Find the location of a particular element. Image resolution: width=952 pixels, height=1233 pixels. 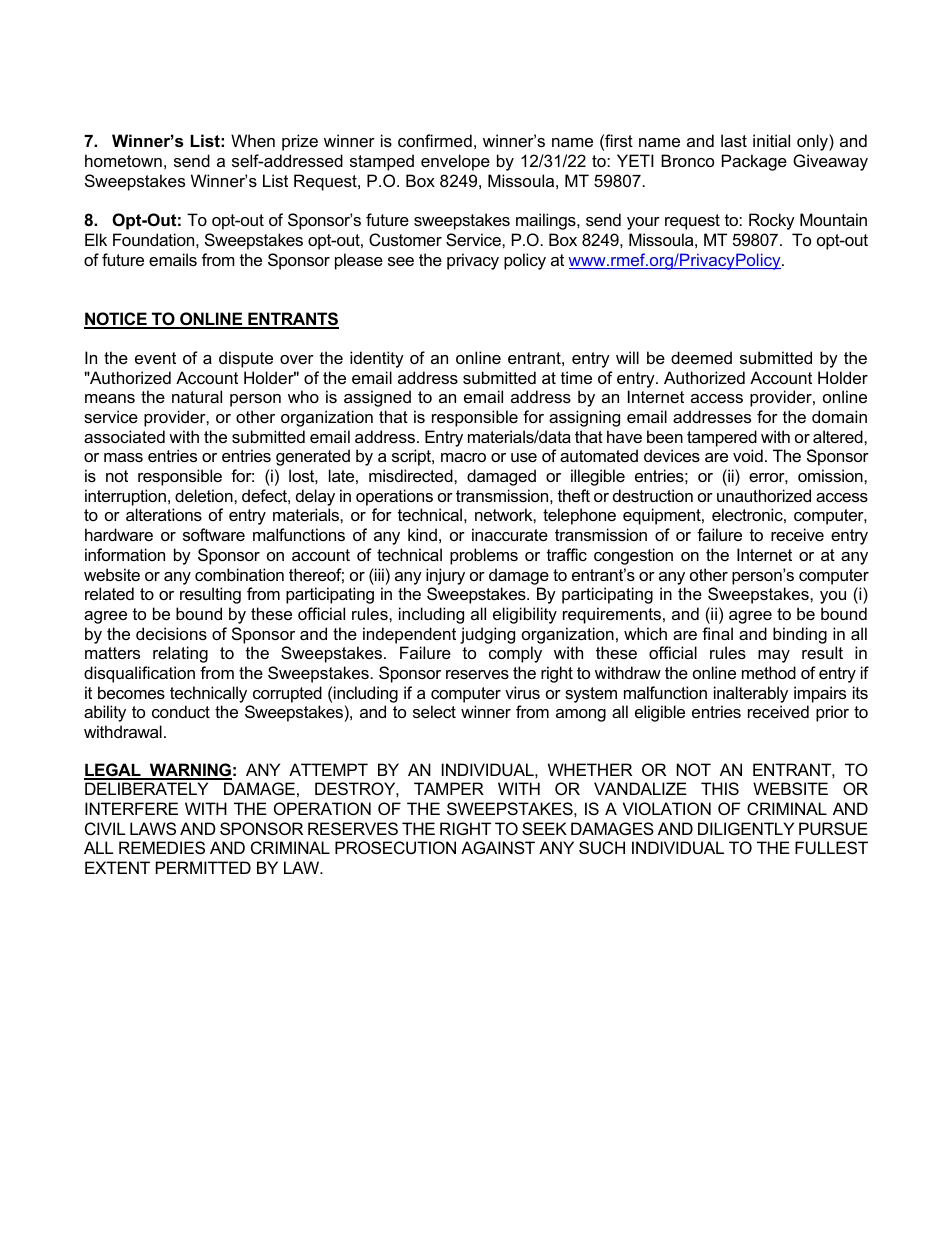

domain is located at coordinates (839, 416).
